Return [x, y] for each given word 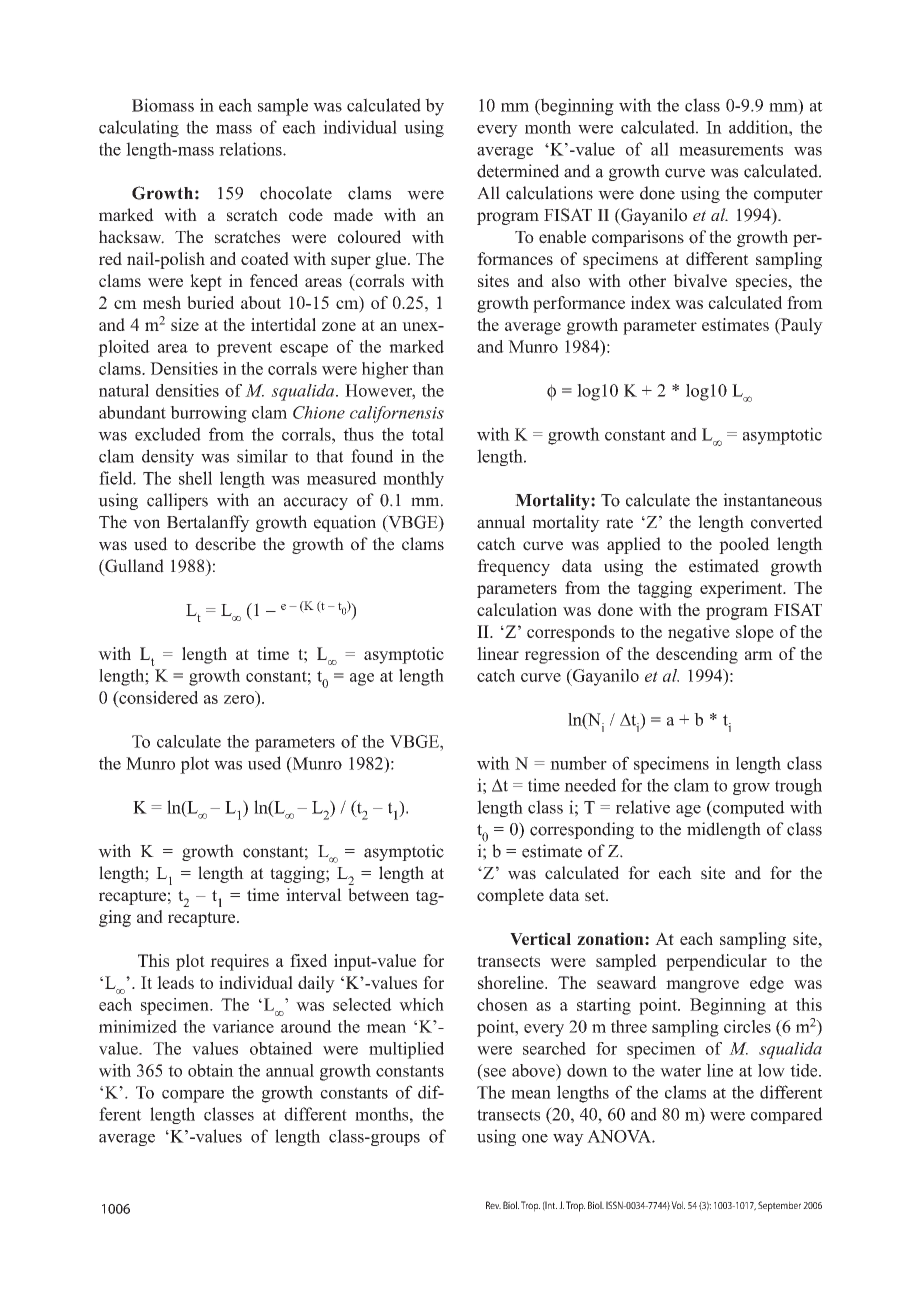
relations [251, 149]
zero [239, 699]
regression [562, 655]
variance [243, 1026]
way [568, 1140]
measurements [731, 150]
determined [518, 171]
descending [697, 655]
